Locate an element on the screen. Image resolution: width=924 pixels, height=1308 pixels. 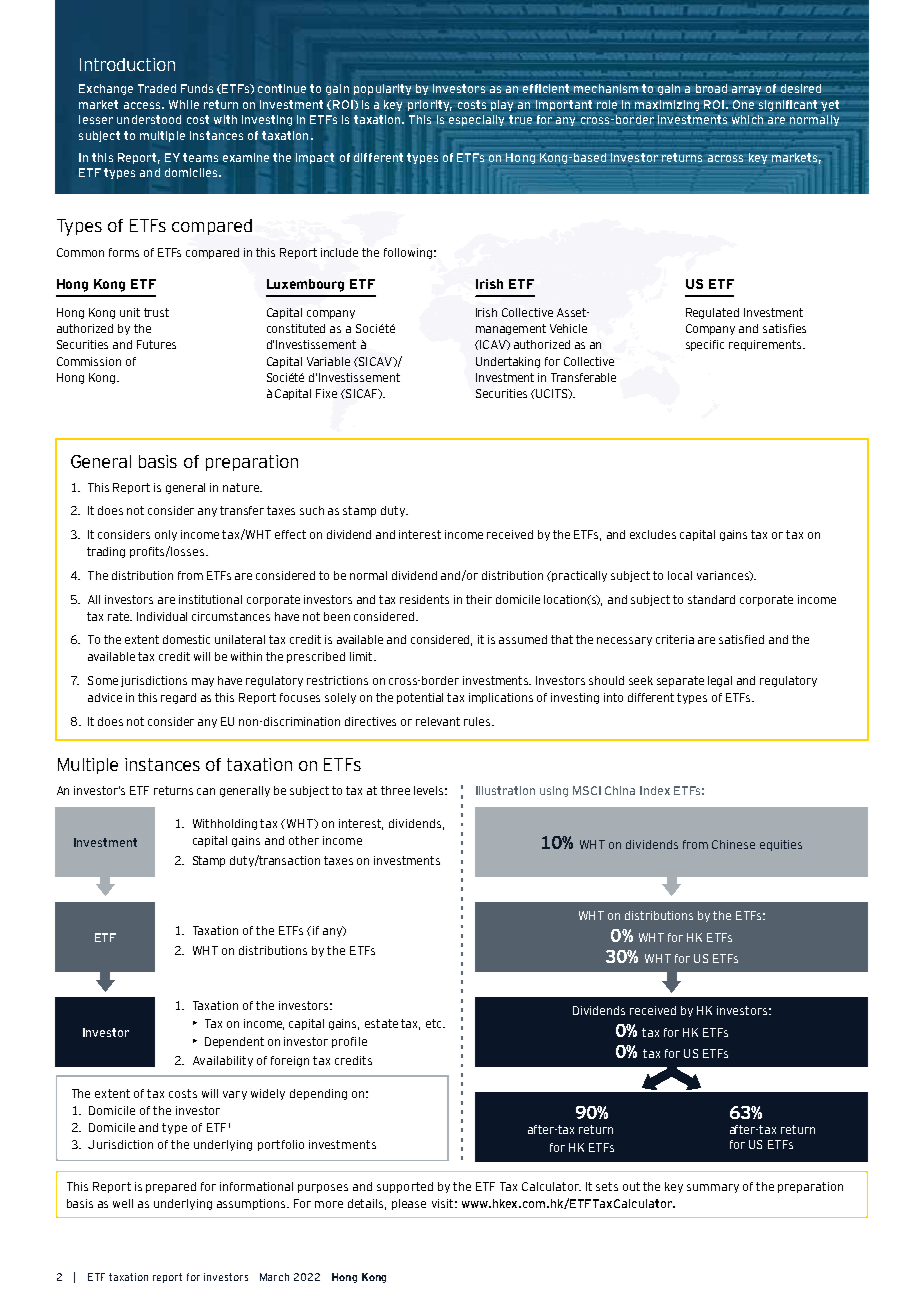
Dependent is located at coordinates (234, 1042).
